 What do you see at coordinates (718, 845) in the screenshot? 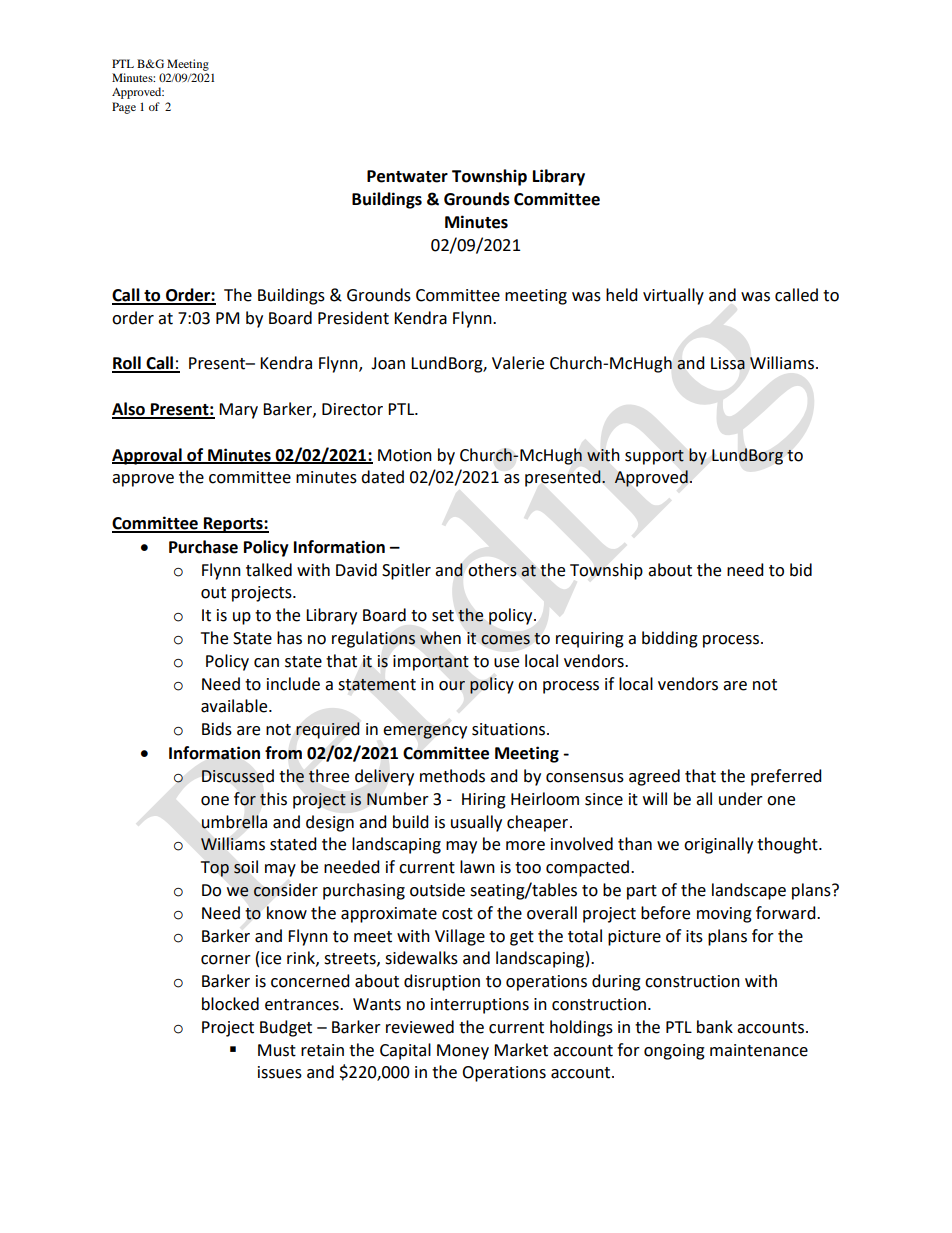
I see `originally` at bounding box center [718, 845].
